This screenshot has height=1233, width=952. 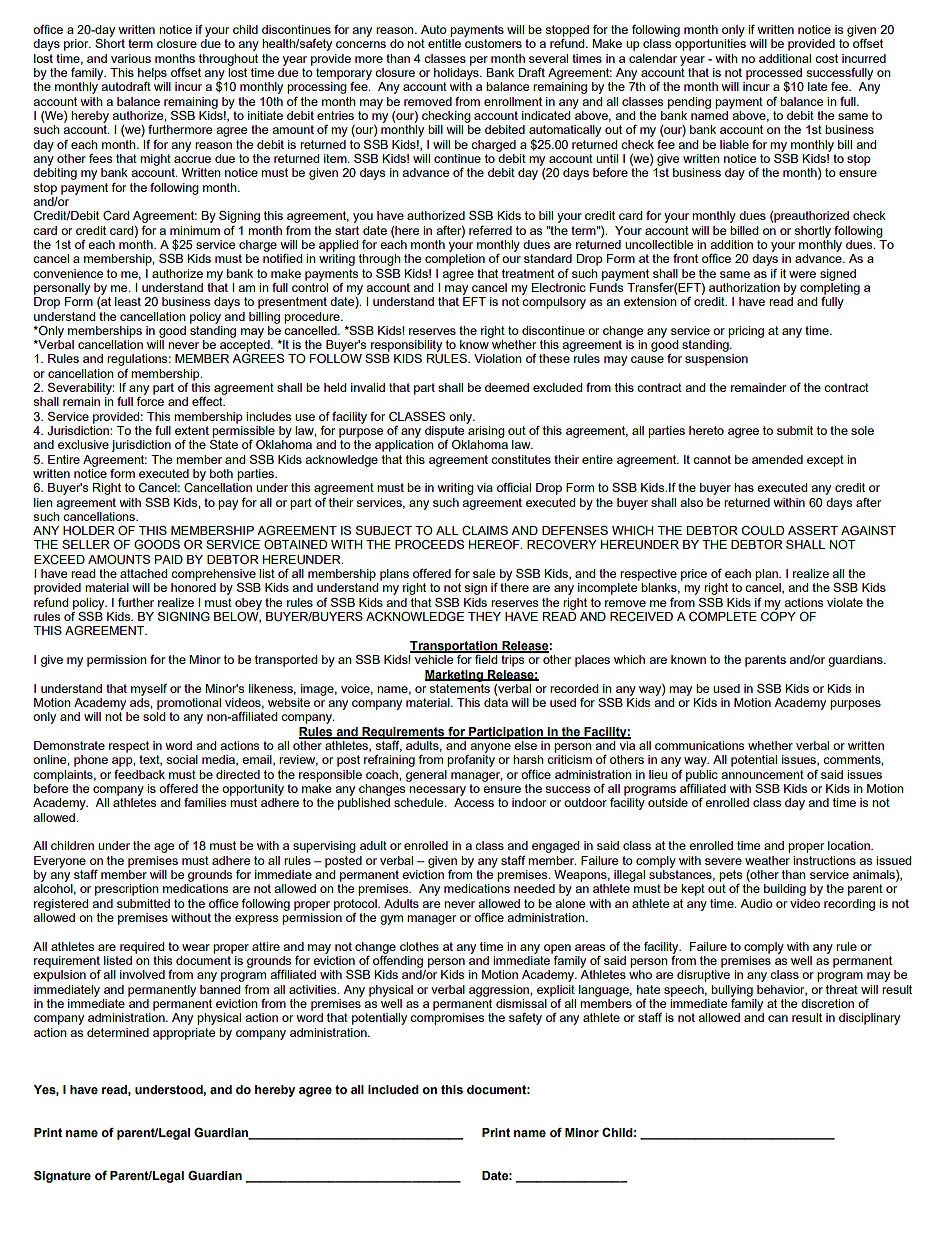 What do you see at coordinates (813, 530) in the screenshot?
I see `ASSERT` at bounding box center [813, 530].
